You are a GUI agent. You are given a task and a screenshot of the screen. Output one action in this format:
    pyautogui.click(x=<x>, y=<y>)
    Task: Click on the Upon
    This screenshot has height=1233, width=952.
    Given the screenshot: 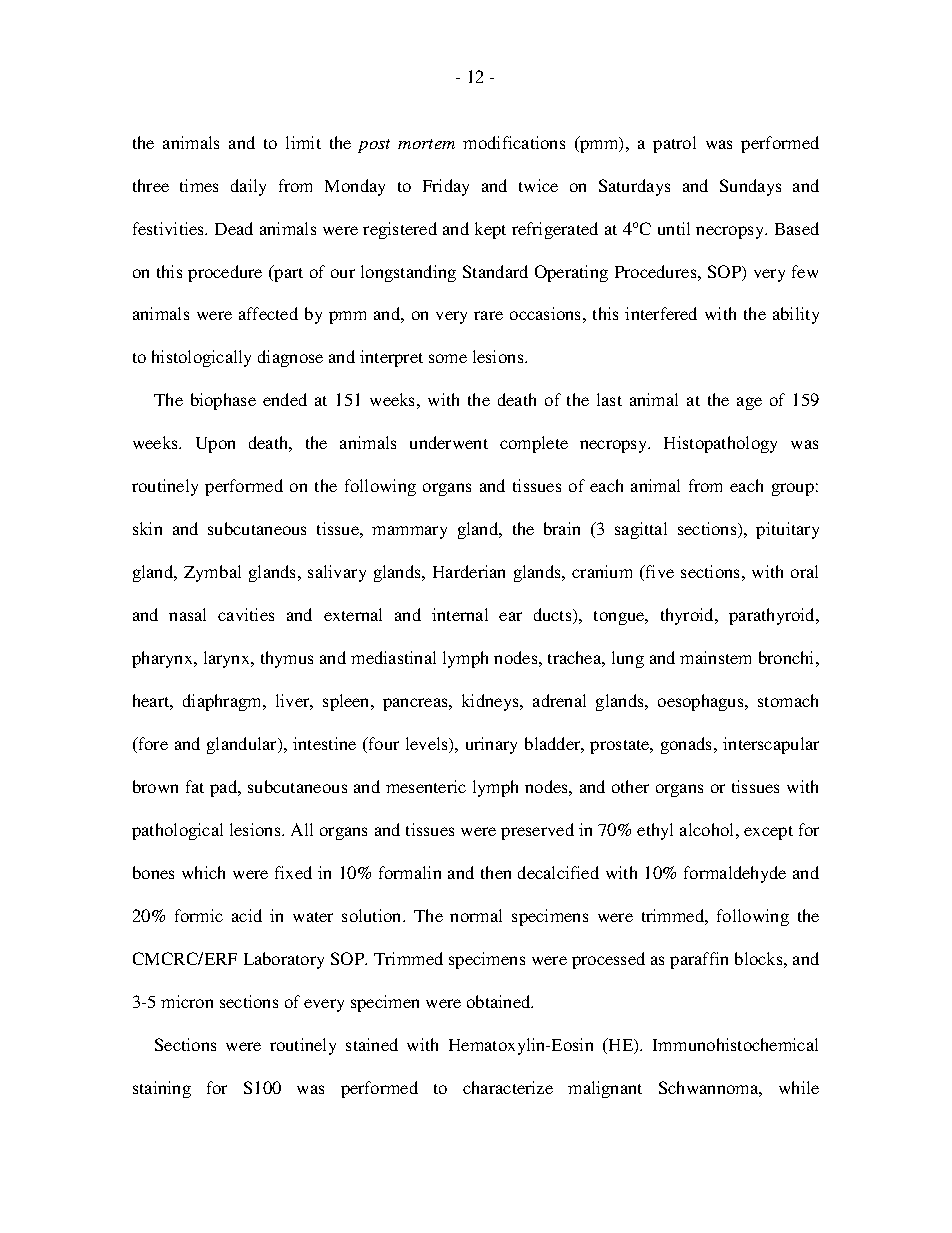 What is the action you would take?
    pyautogui.click(x=215, y=445)
